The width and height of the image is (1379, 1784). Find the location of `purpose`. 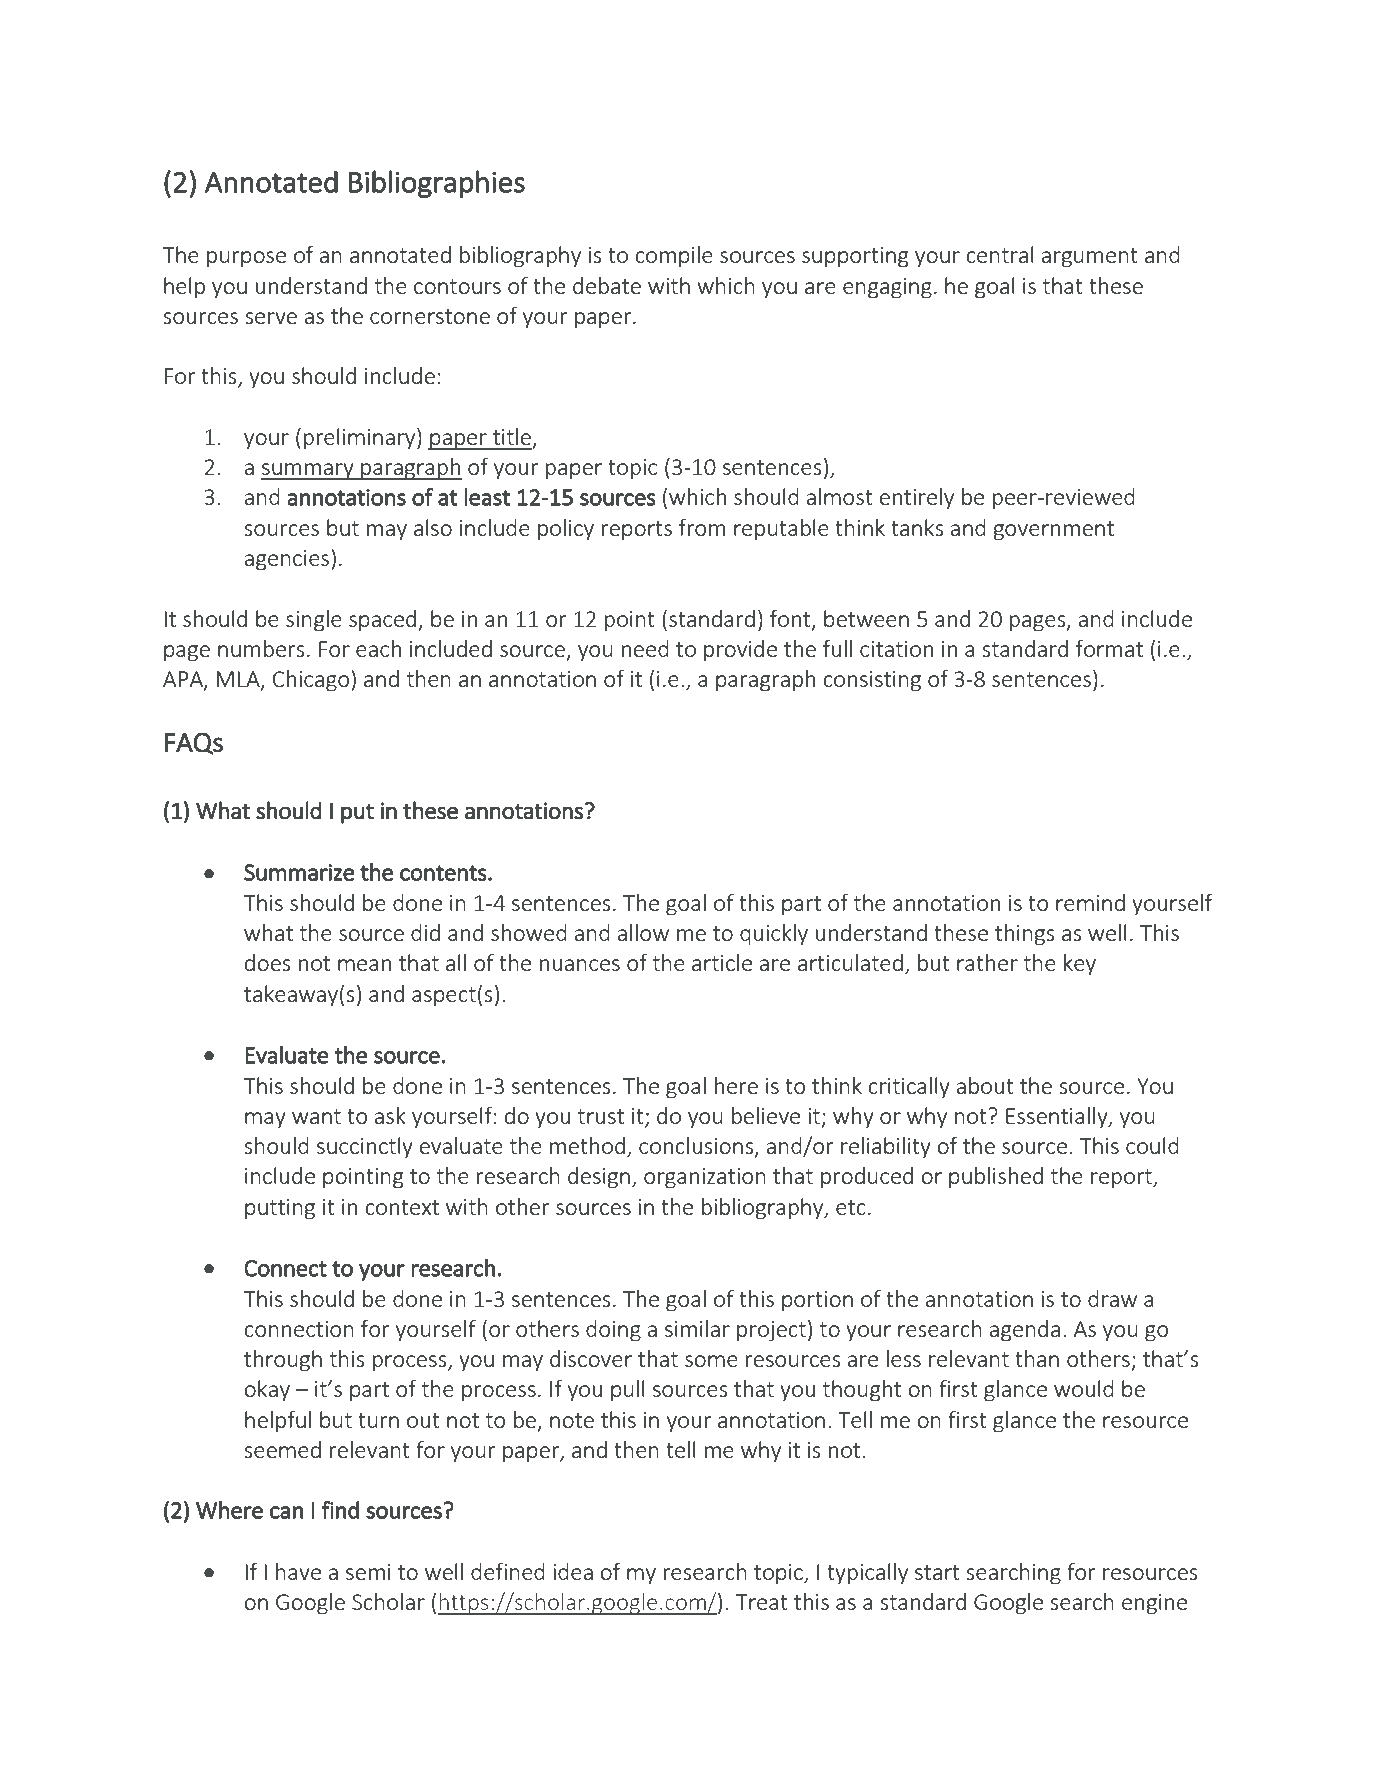

purpose is located at coordinates (246, 259).
